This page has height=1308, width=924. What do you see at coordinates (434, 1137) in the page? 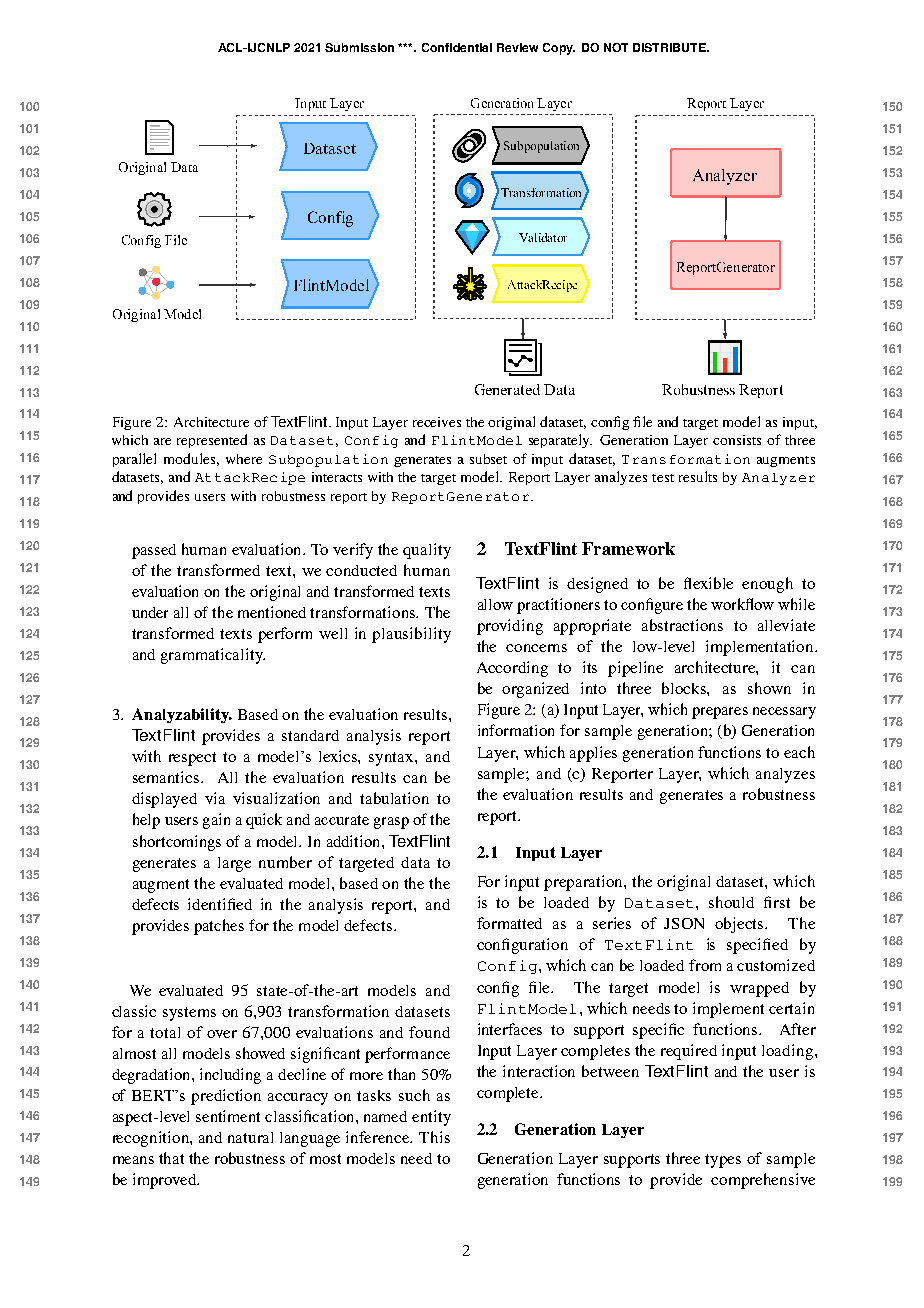
I see `This` at bounding box center [434, 1137].
